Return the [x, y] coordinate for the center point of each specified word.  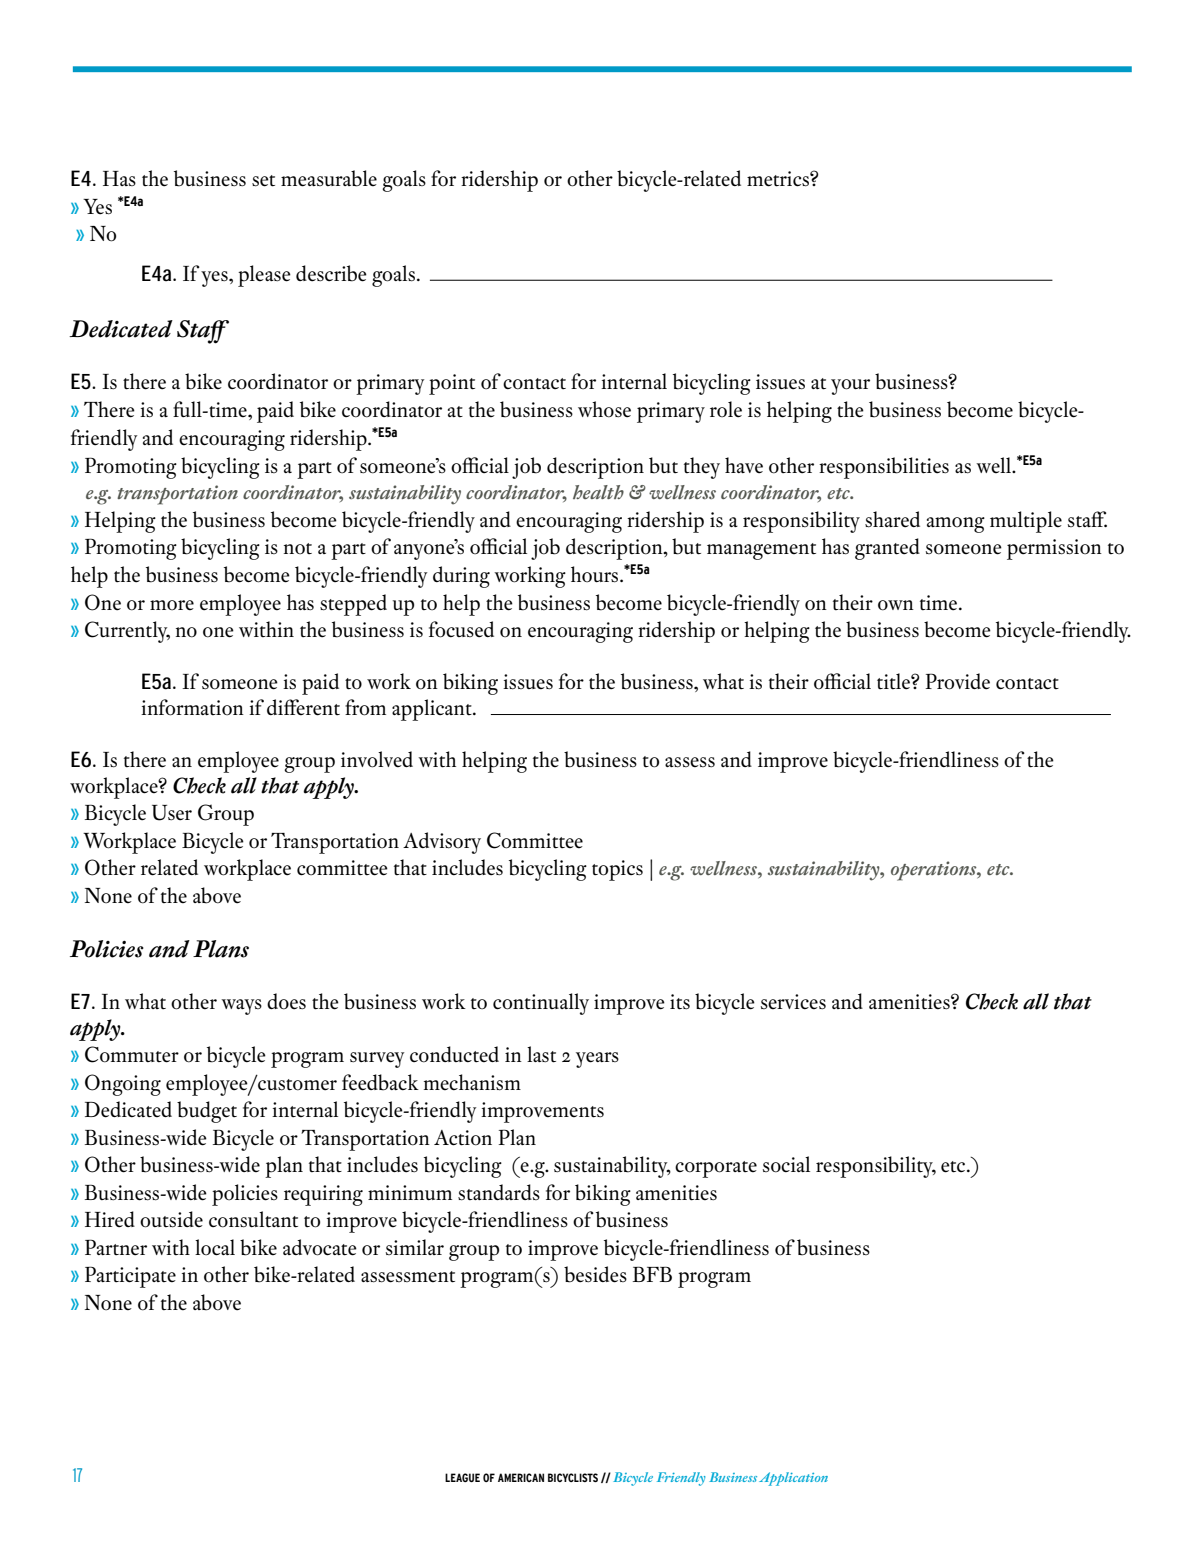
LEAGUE [462, 1477]
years [597, 1060]
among [956, 525]
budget [207, 1112]
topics [617, 870]
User [172, 813]
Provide [957, 681]
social [786, 1164]
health [598, 492]
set [263, 181]
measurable [329, 178]
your [850, 387]
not [298, 549]
